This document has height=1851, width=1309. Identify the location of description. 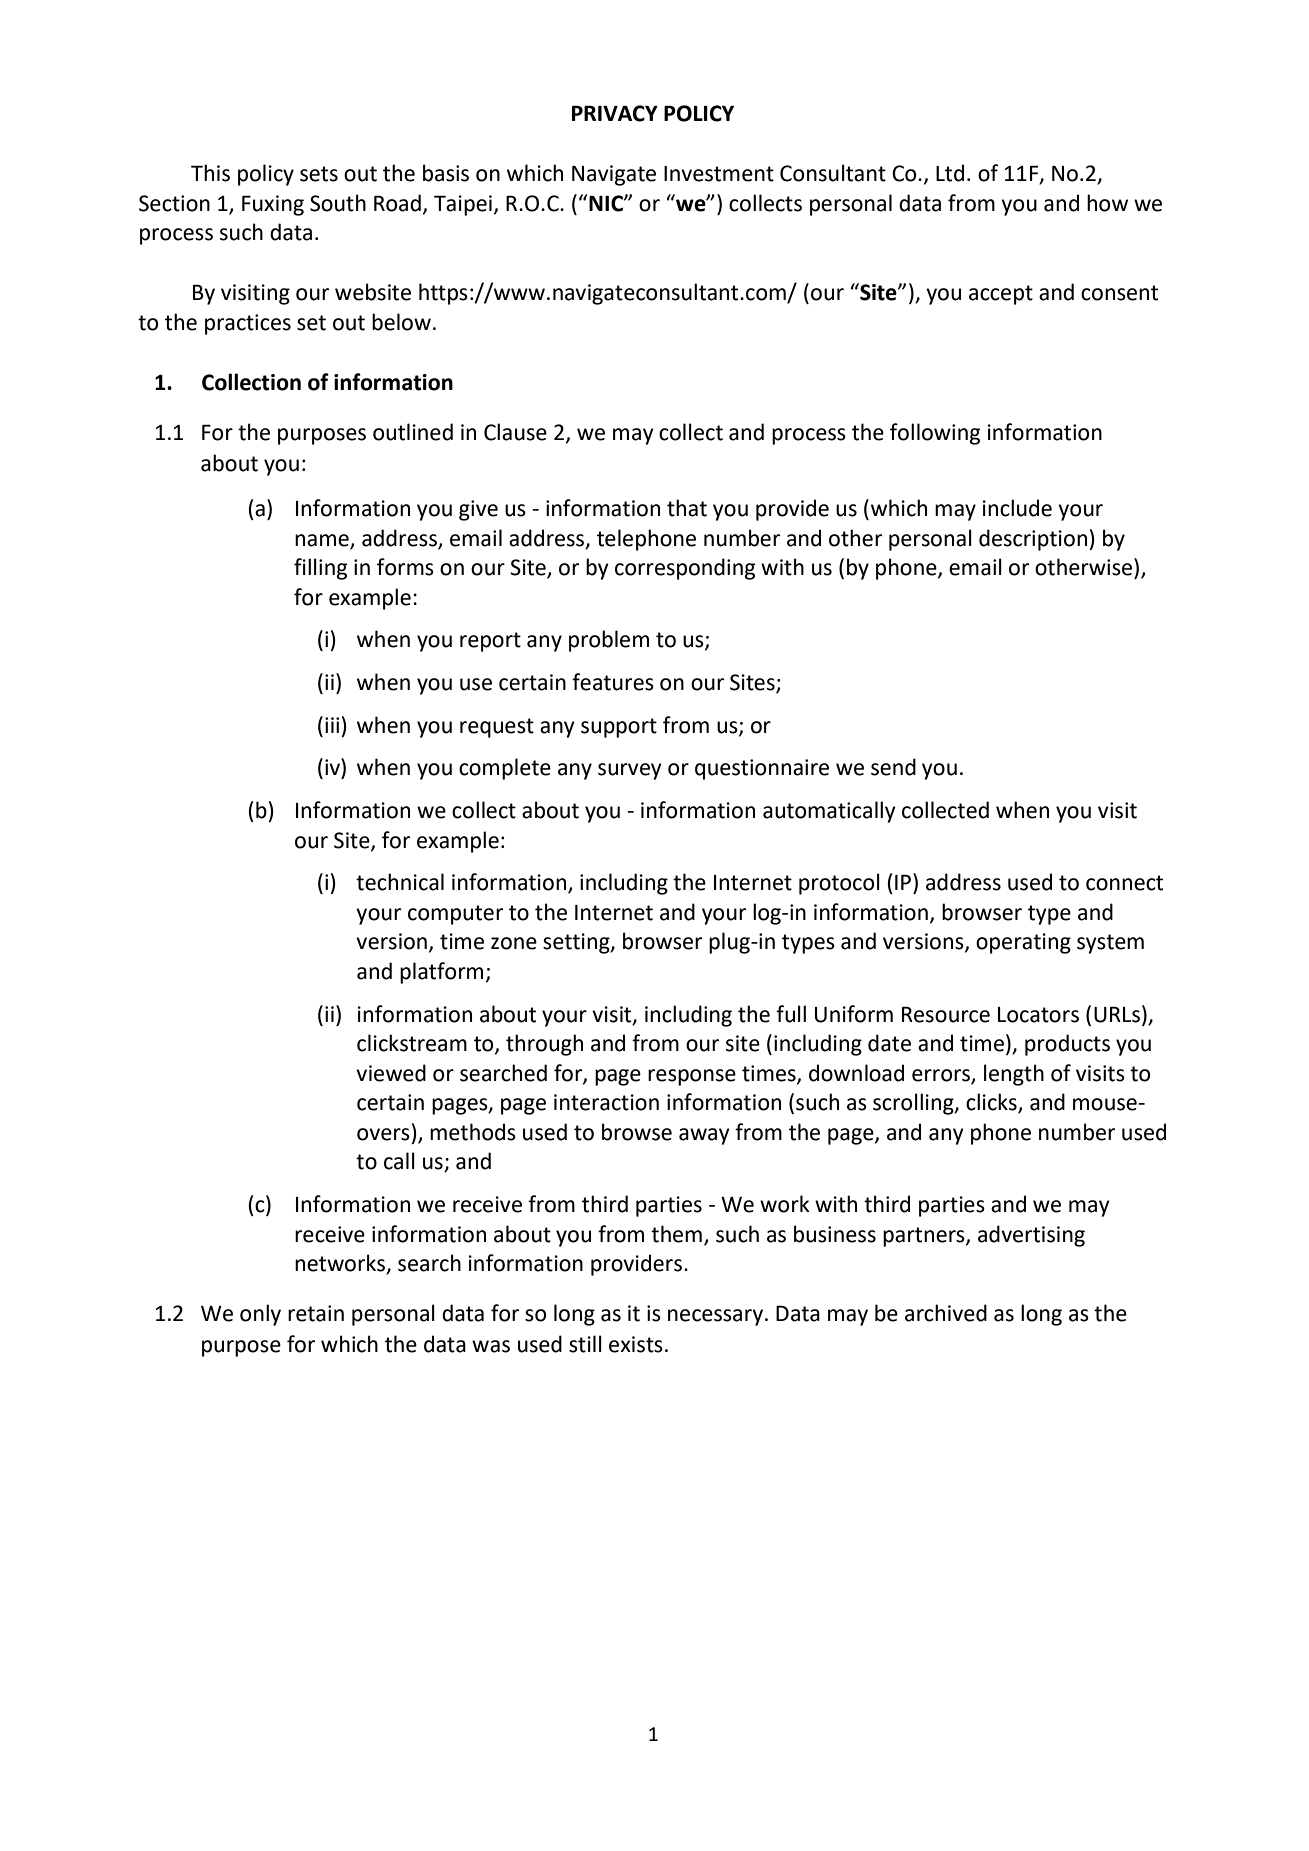
(1034, 540).
